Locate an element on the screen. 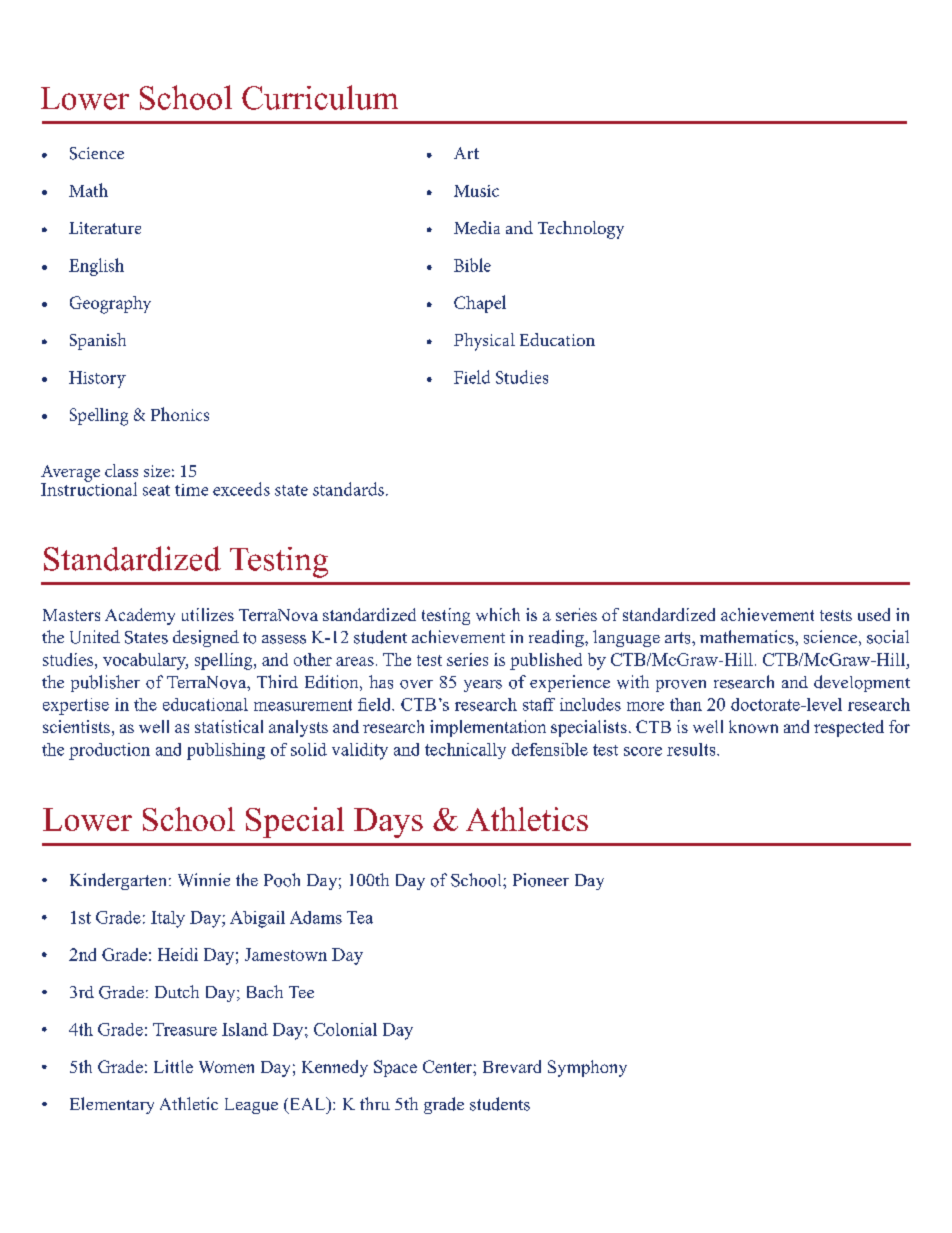 The width and height of the screenshot is (952, 1233). Technology is located at coordinates (581, 230).
